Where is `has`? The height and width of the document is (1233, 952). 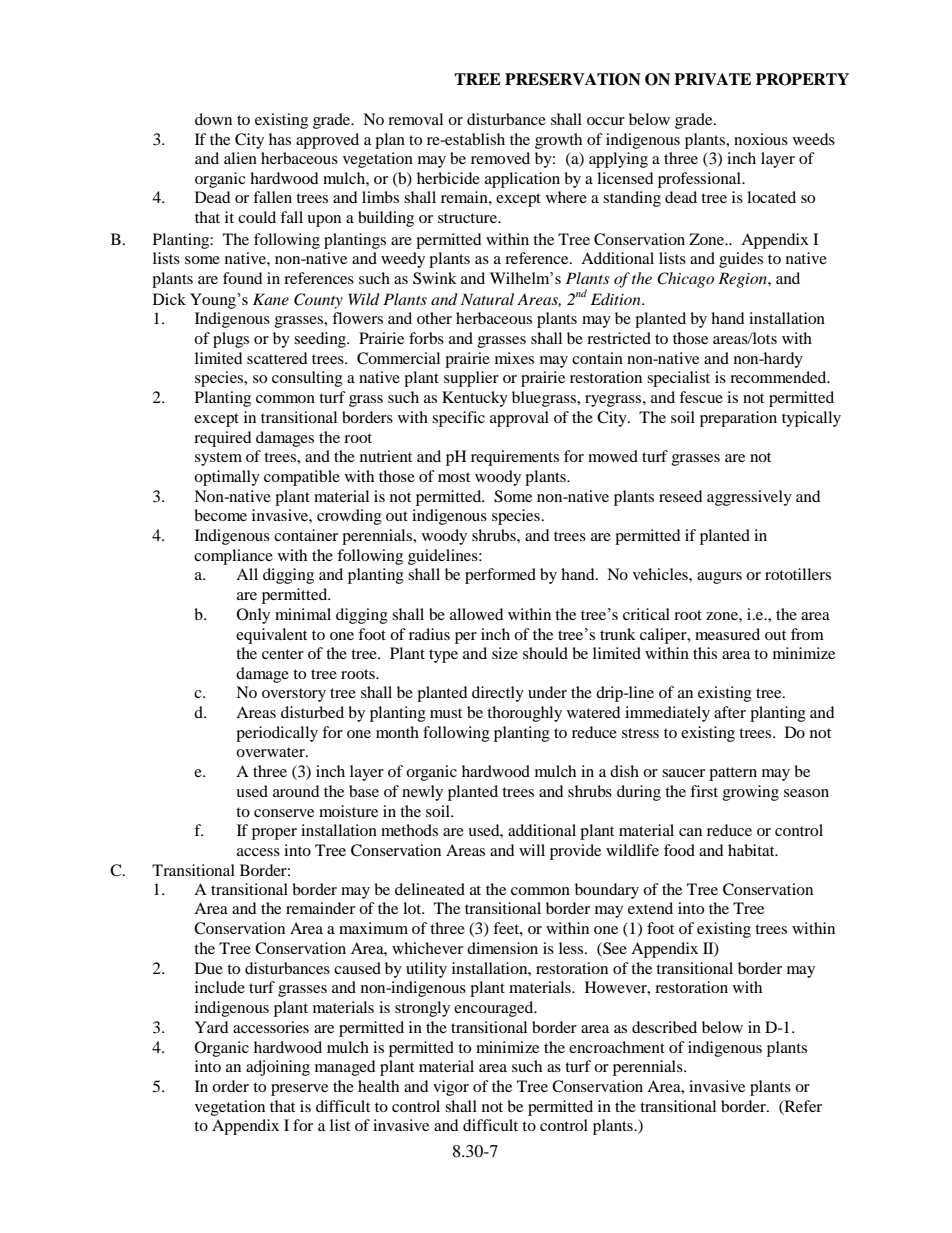 has is located at coordinates (280, 139).
